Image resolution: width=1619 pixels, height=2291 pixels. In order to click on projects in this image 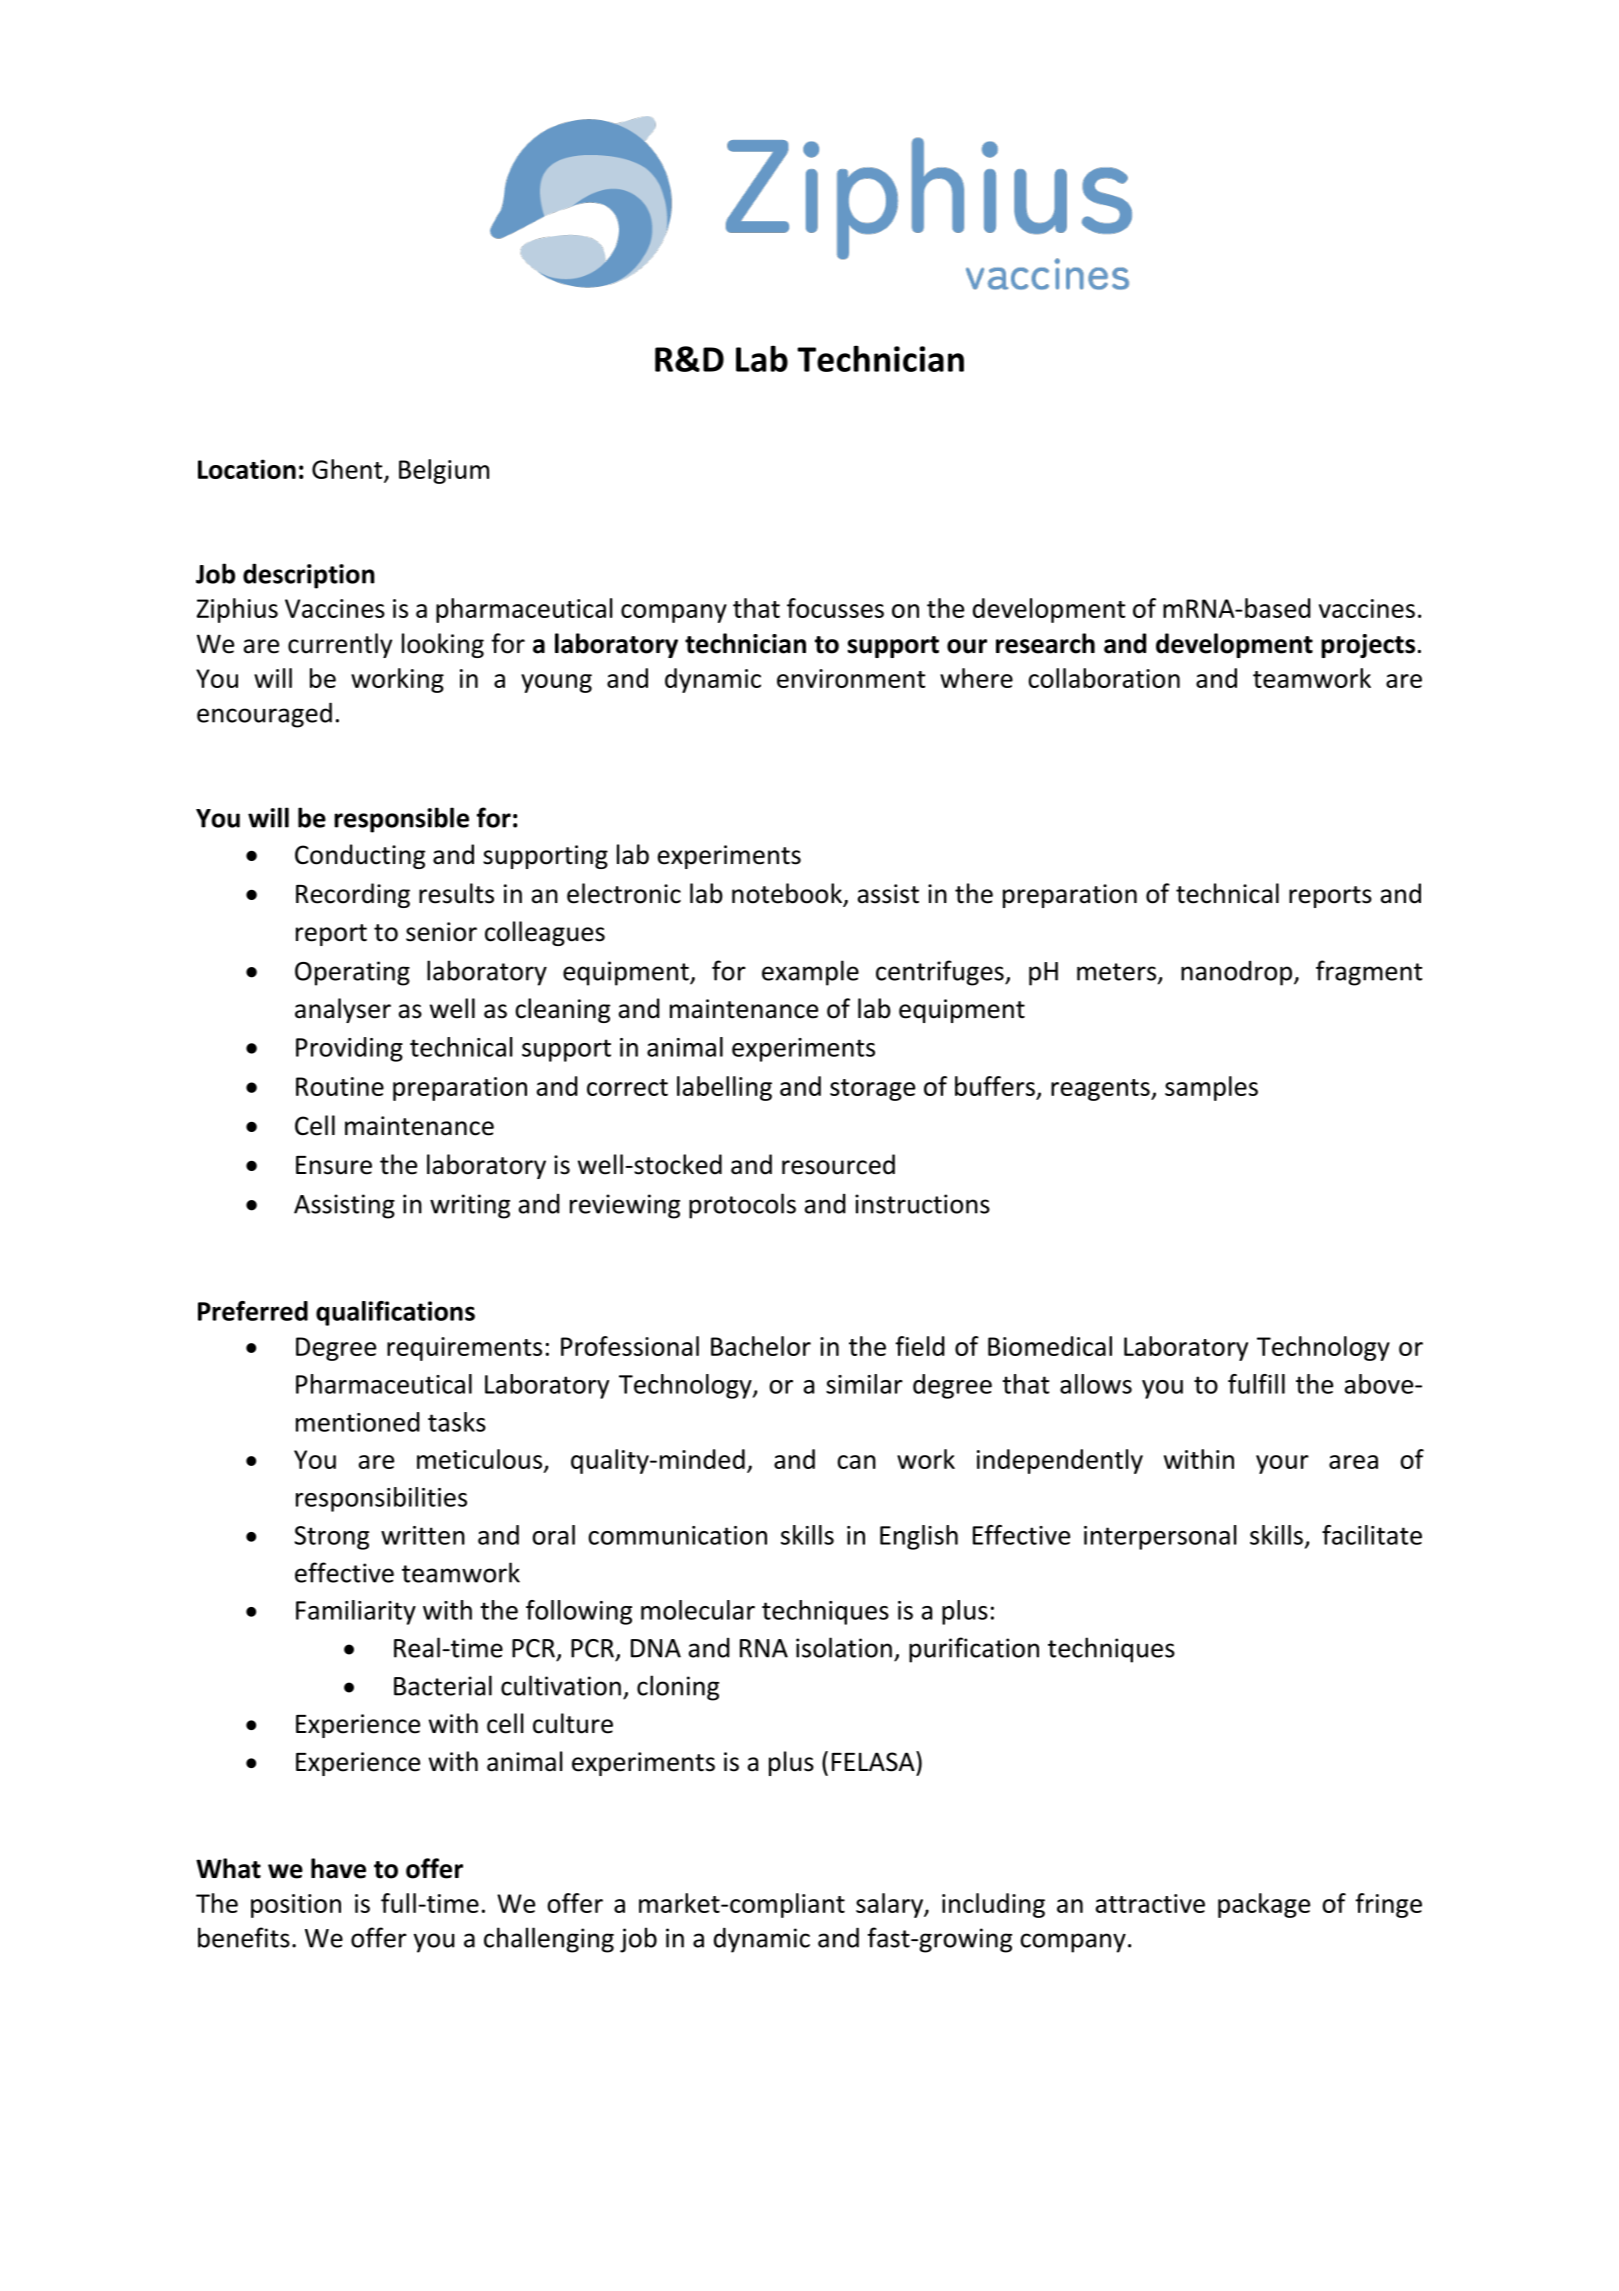, I will do `click(1368, 646)`.
